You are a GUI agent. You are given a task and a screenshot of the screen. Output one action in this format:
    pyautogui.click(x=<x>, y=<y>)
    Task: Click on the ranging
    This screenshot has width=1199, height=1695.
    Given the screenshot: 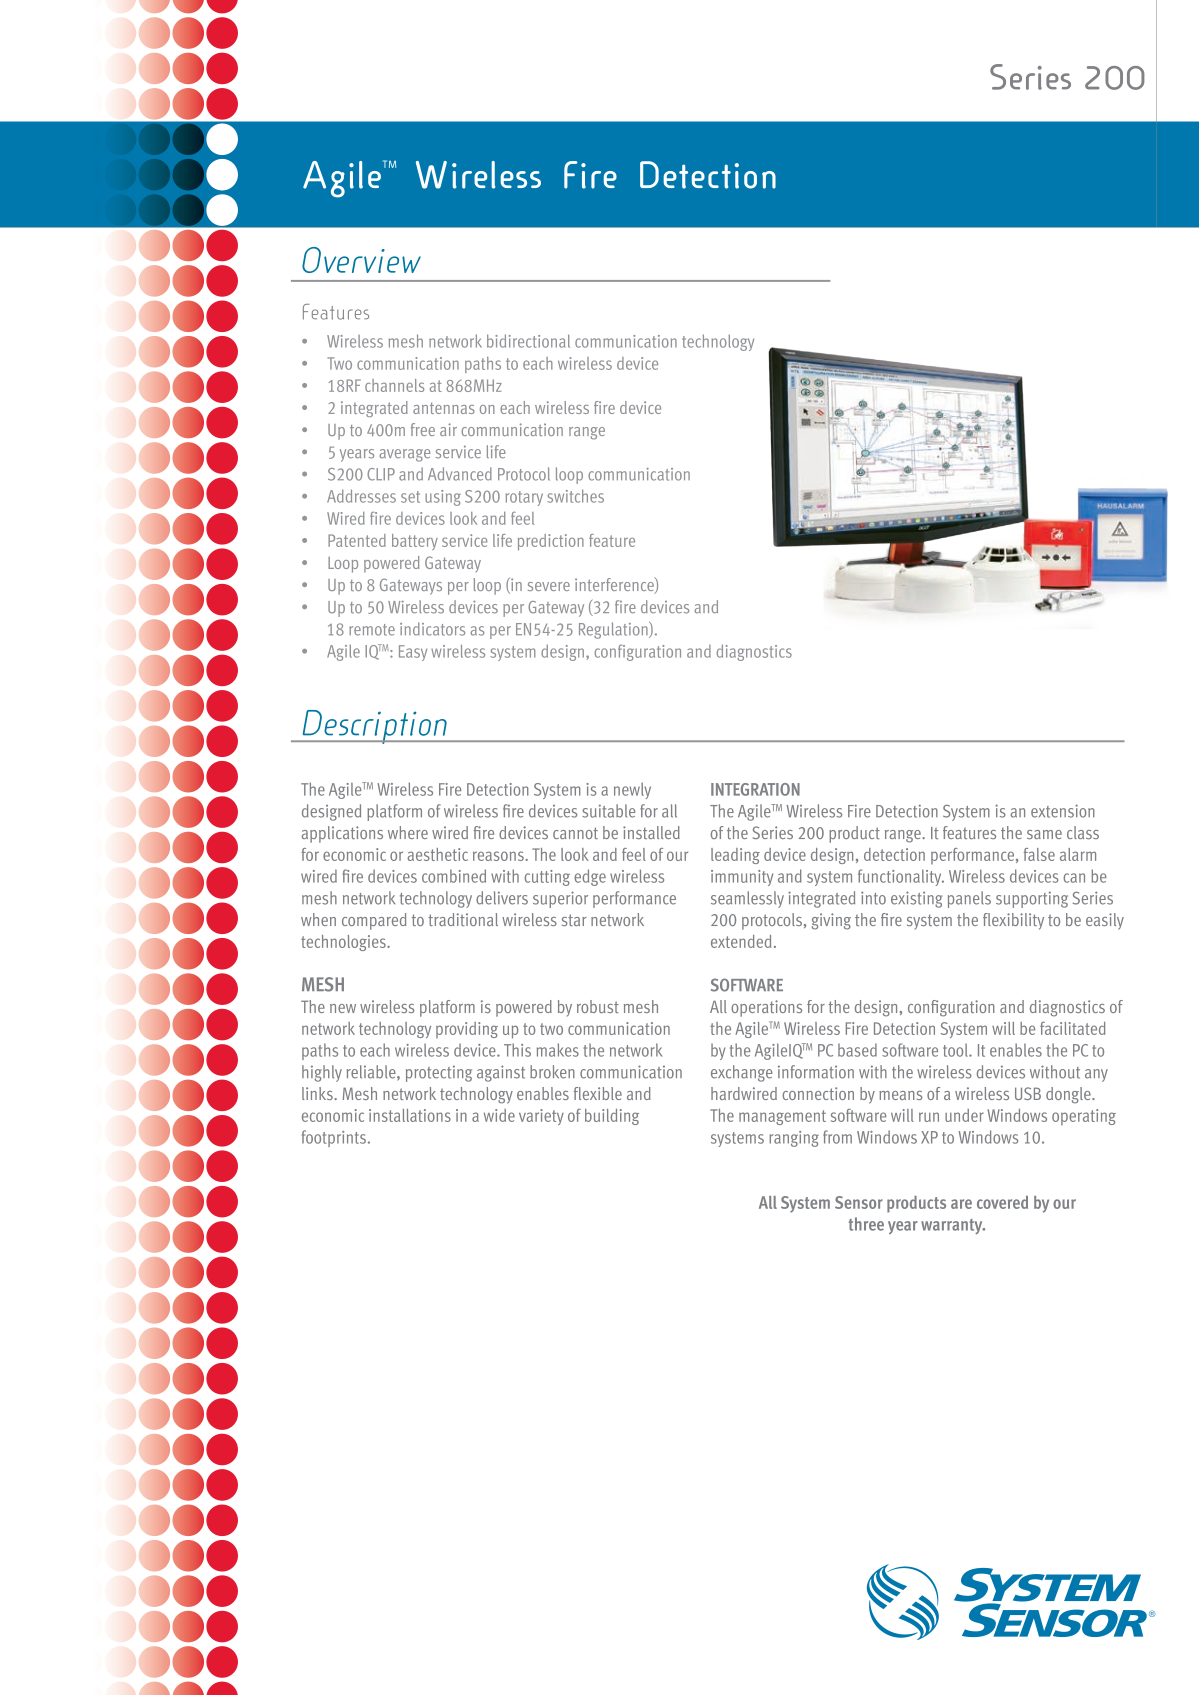 What is the action you would take?
    pyautogui.click(x=794, y=1139)
